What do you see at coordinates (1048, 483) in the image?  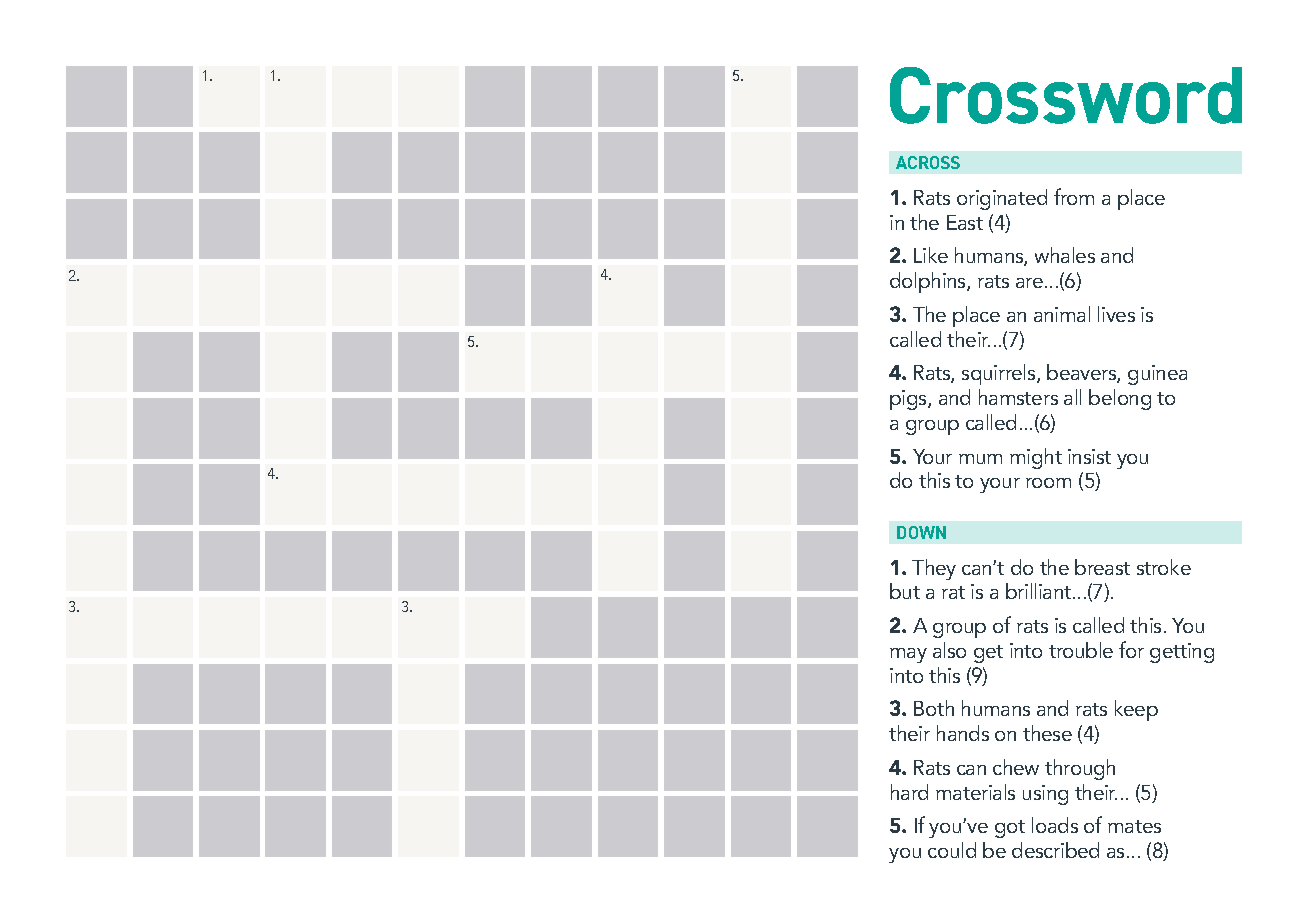 I see `room` at bounding box center [1048, 483].
